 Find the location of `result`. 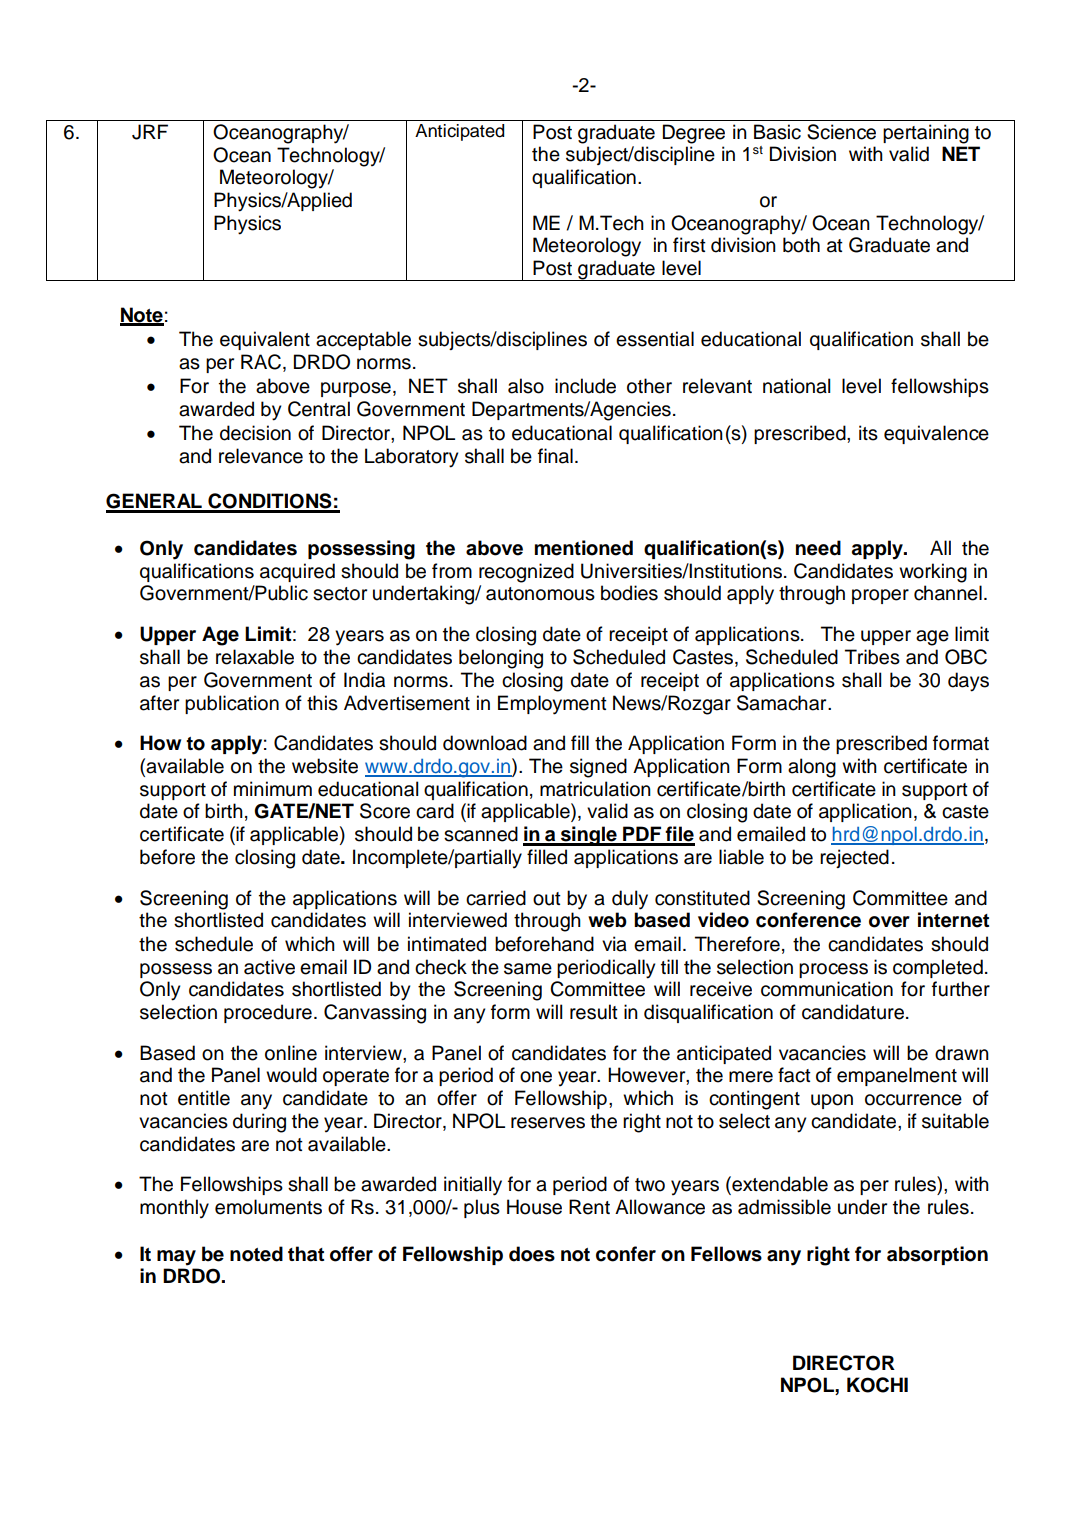

result is located at coordinates (594, 1012).
